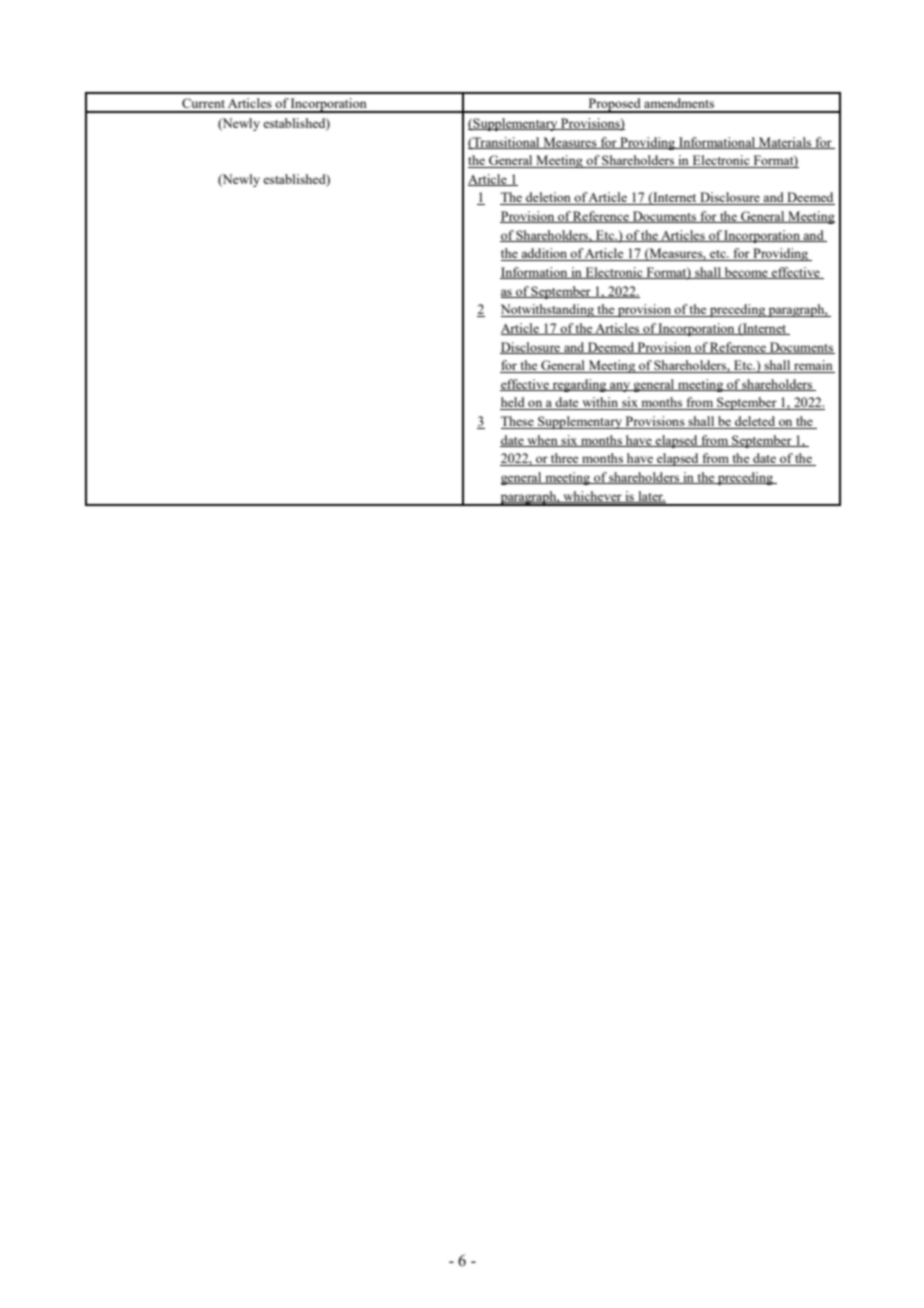  What do you see at coordinates (813, 366) in the page?
I see `remain` at bounding box center [813, 366].
